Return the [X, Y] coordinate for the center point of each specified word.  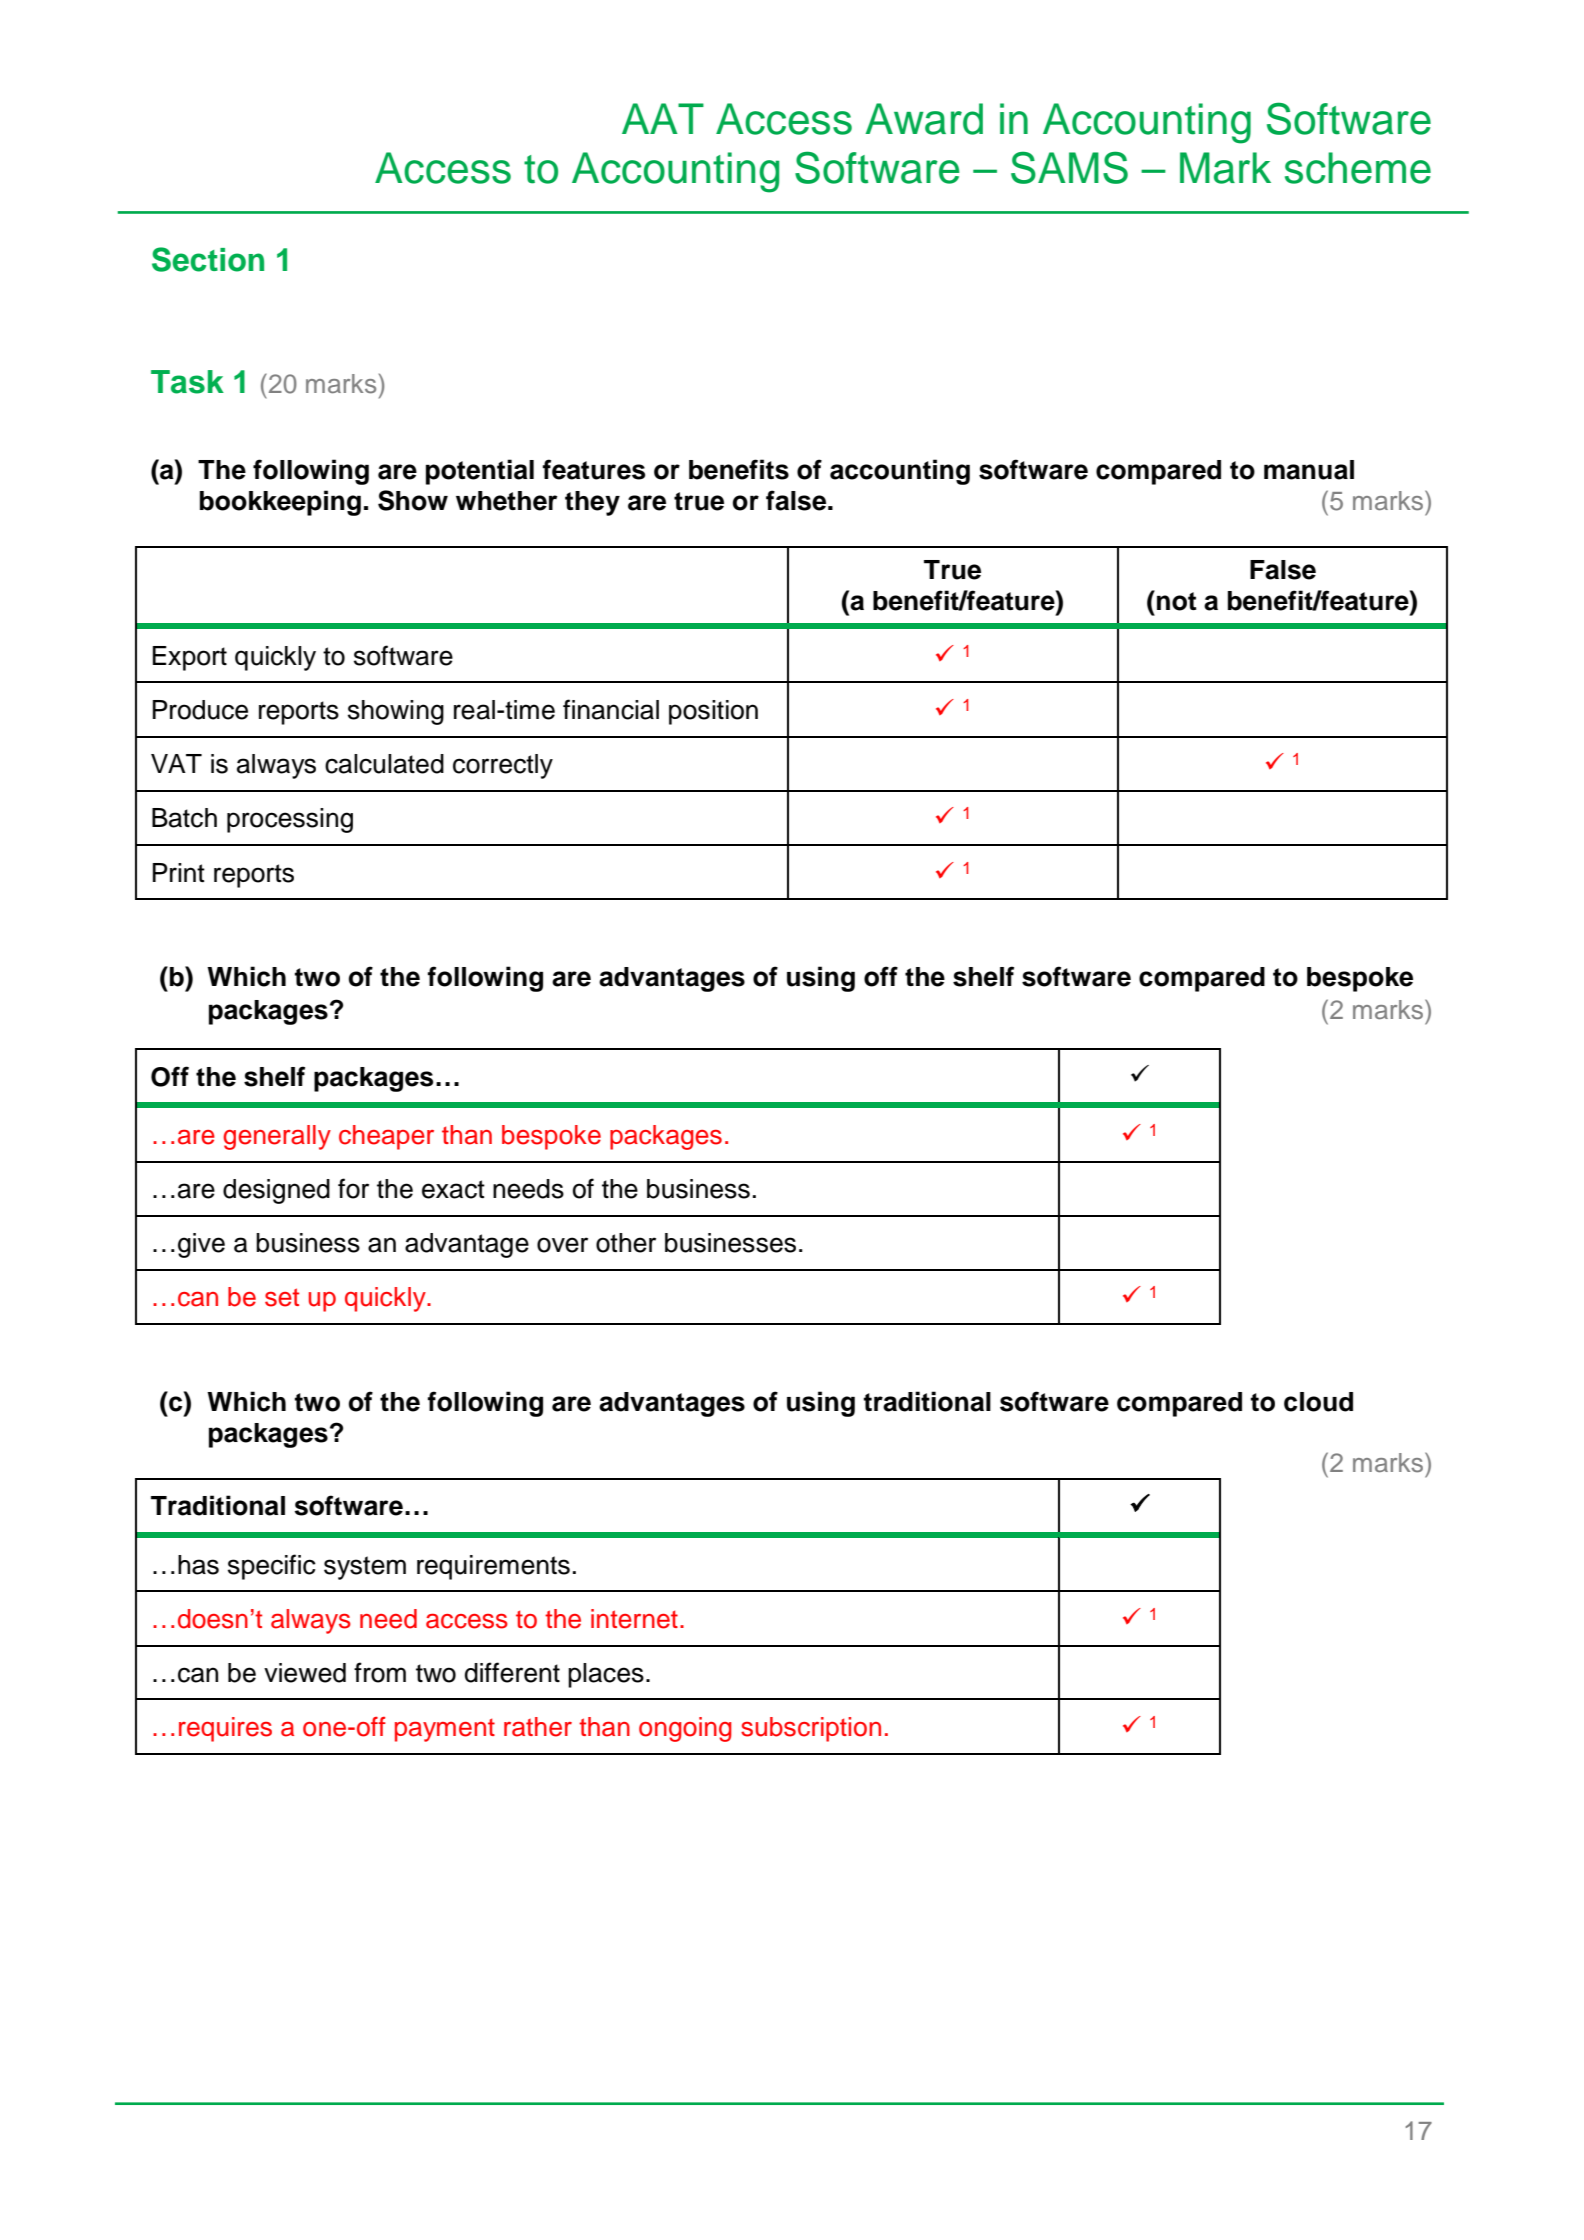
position [713, 712]
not [1176, 601]
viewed [305, 1673]
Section [208, 259]
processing [290, 820]
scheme [1358, 168]
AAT [663, 118]
